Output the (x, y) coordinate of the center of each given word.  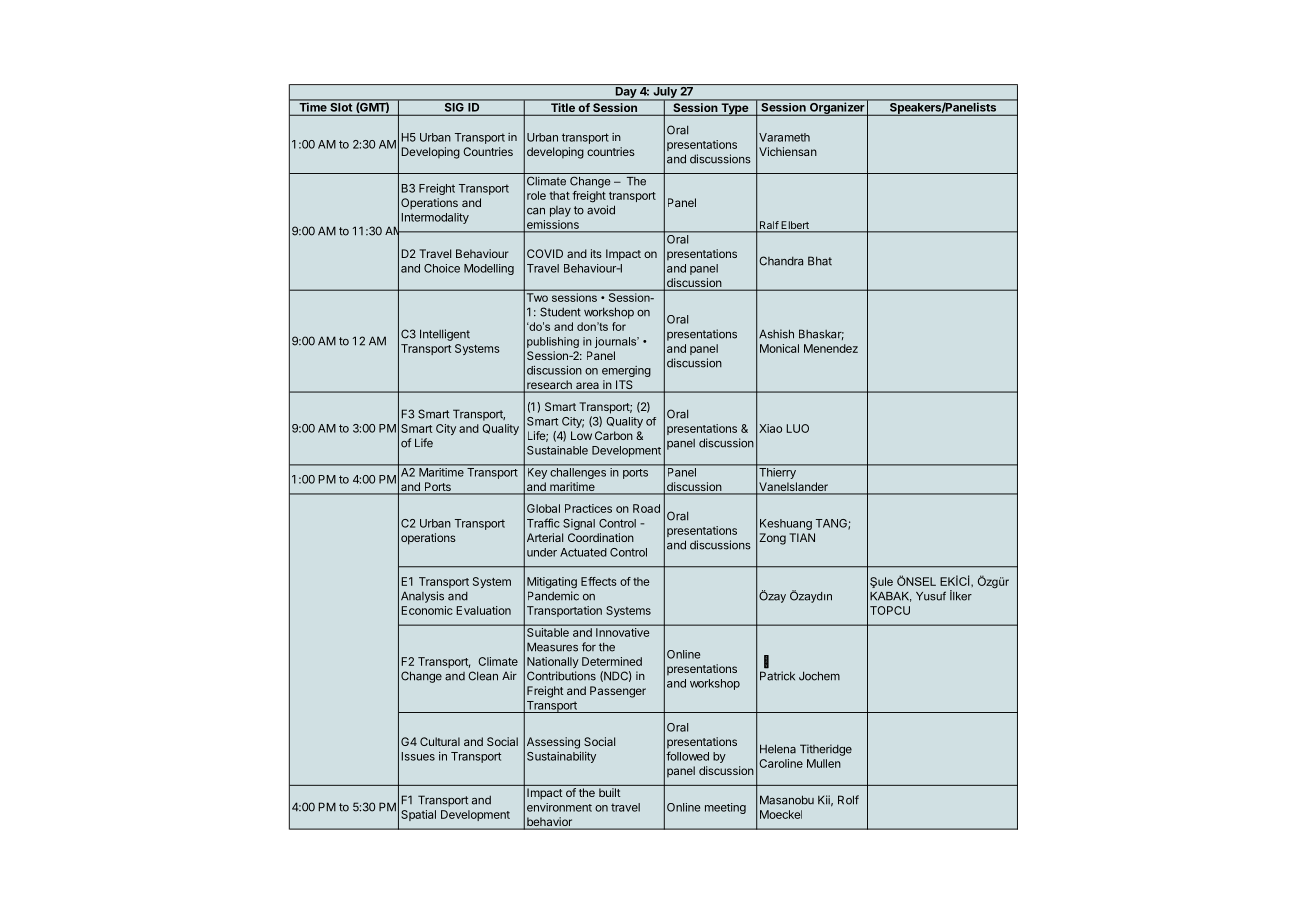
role (536, 195)
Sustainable (557, 450)
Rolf (848, 800)
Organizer (837, 109)
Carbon (614, 435)
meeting (725, 808)
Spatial (418, 815)
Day (626, 94)
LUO (798, 428)
